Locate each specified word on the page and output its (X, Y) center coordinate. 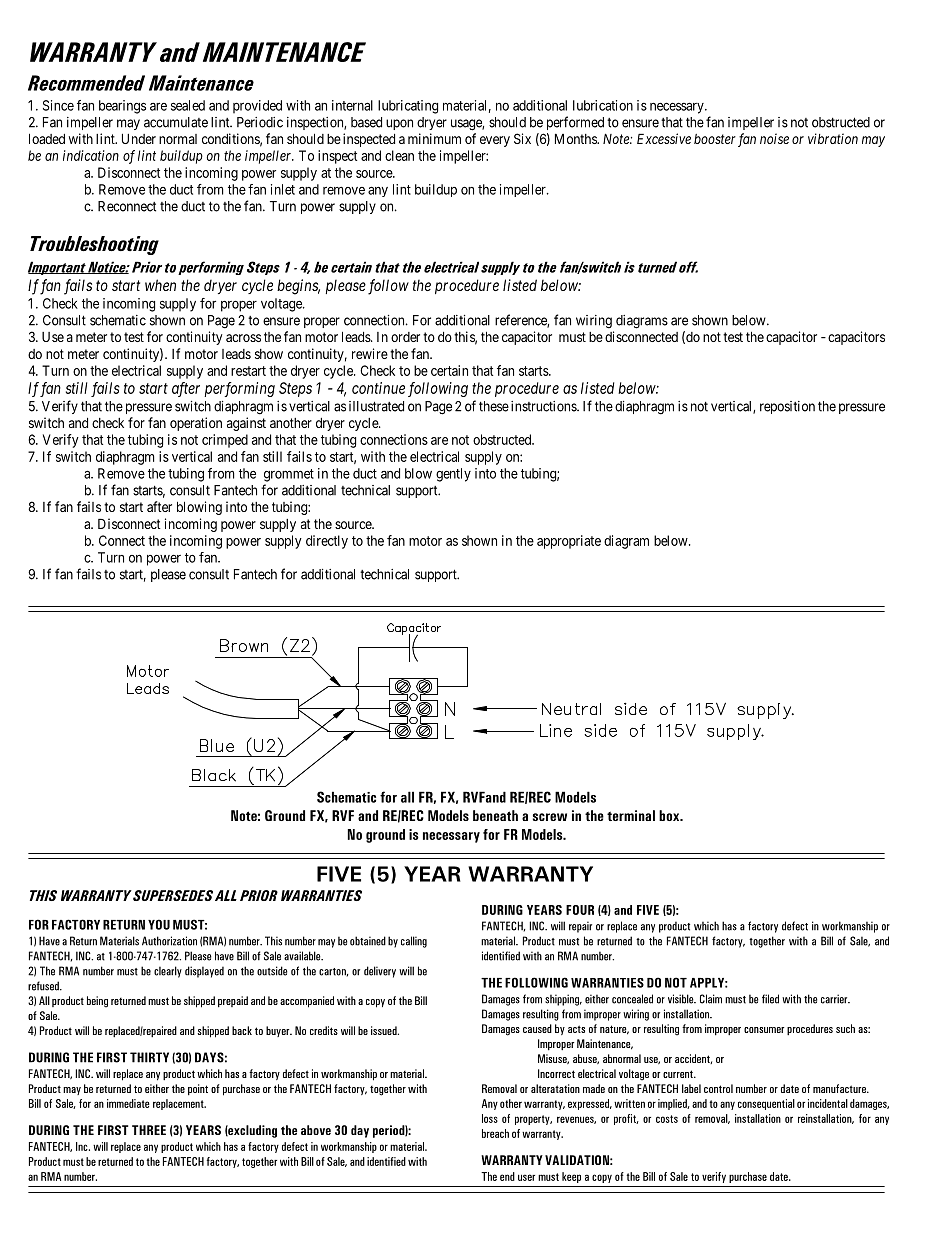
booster (715, 139)
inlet (283, 189)
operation (196, 424)
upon (399, 124)
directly (327, 542)
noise (774, 138)
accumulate (176, 122)
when (160, 285)
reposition (787, 407)
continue (378, 388)
